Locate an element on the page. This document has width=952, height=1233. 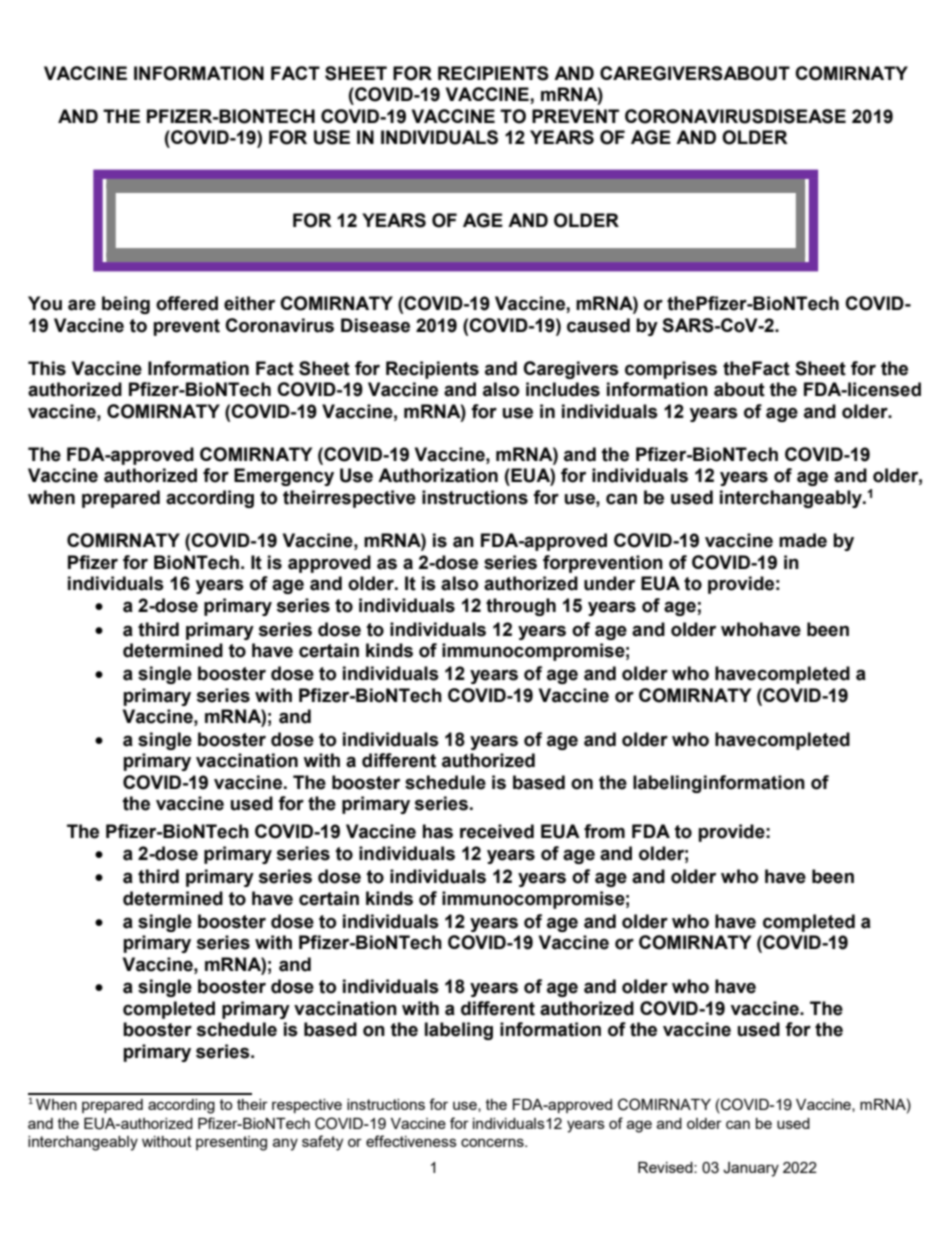
under is located at coordinates (609, 583).
